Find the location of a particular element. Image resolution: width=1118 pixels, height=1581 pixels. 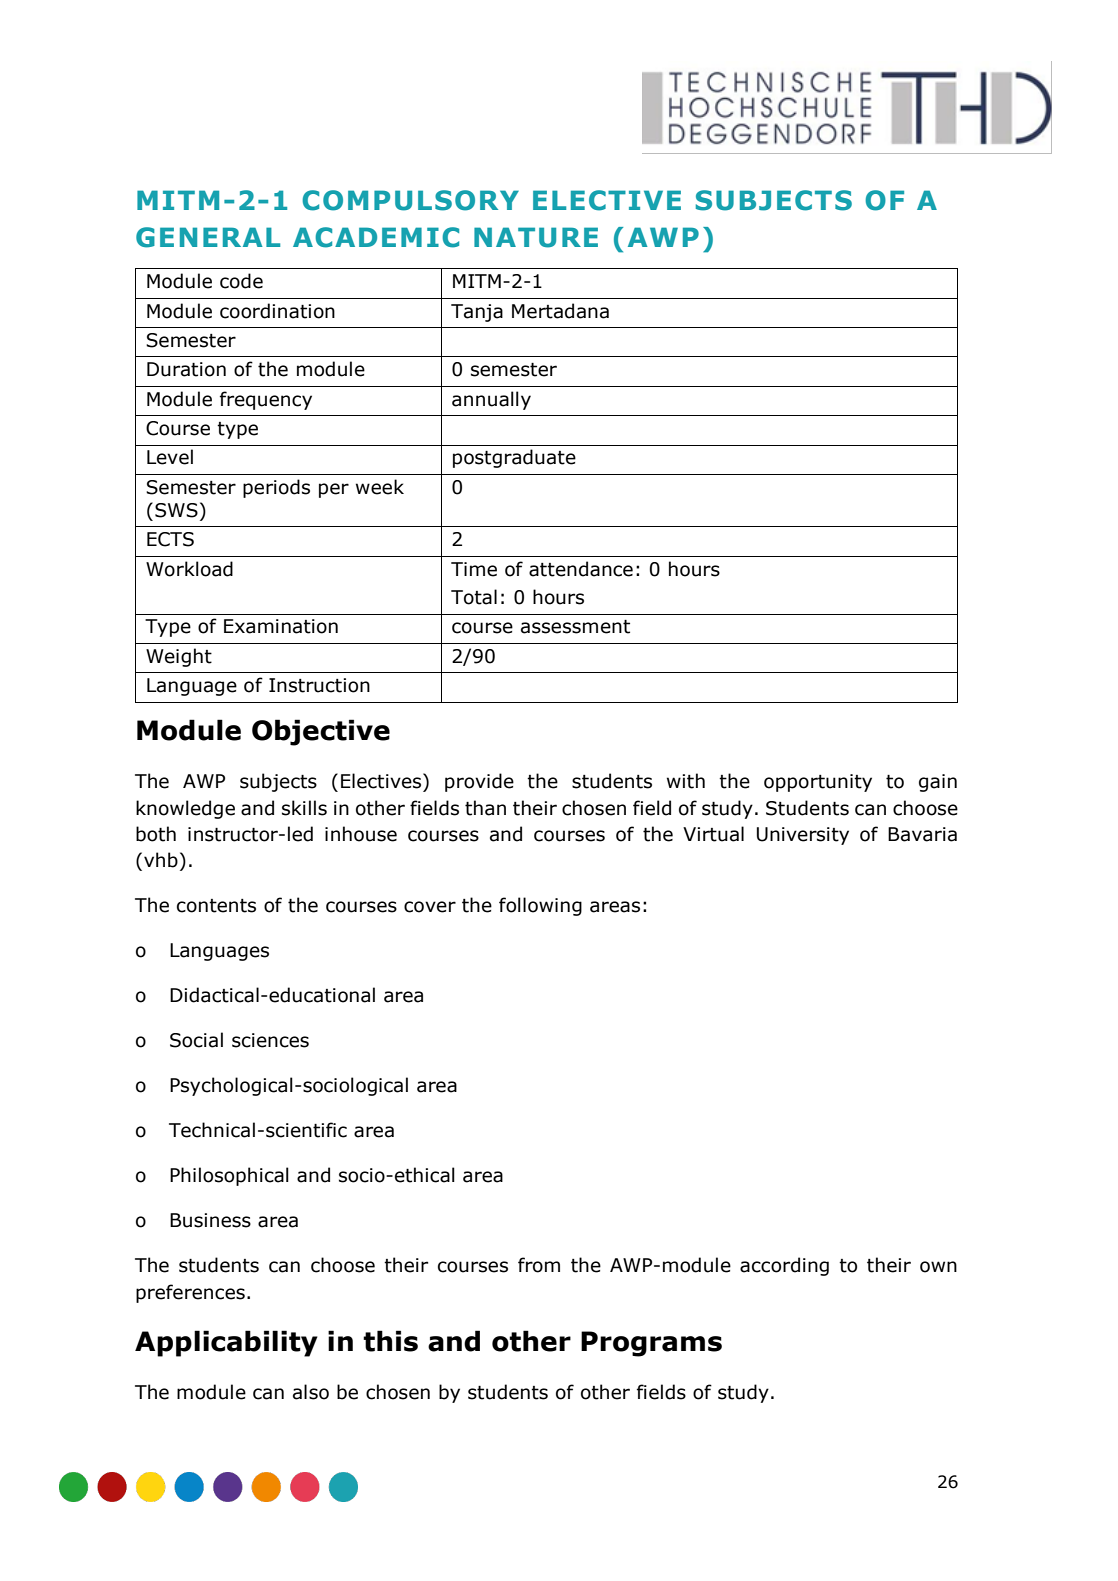

NATURE is located at coordinates (536, 237).
